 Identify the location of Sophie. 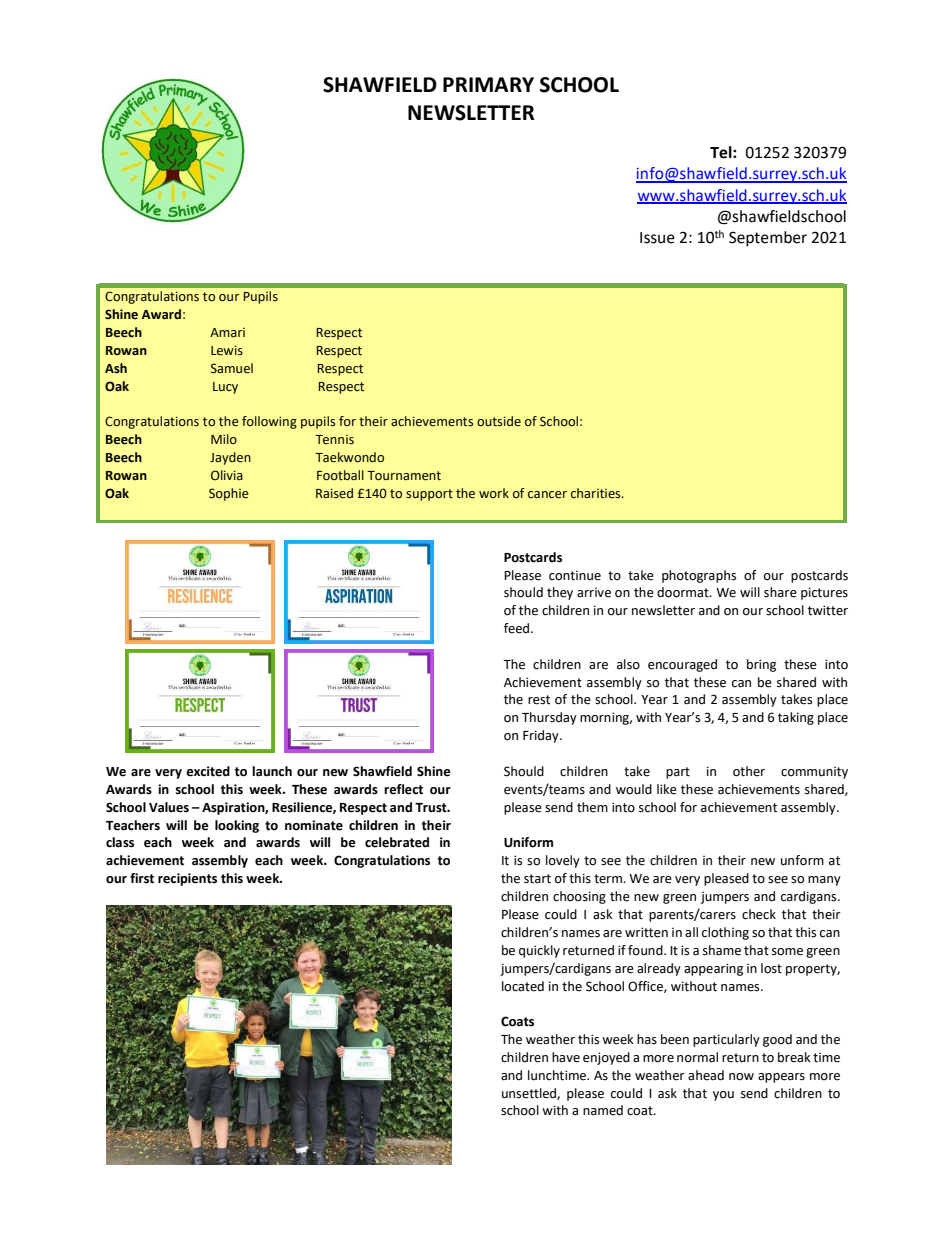
(229, 494).
